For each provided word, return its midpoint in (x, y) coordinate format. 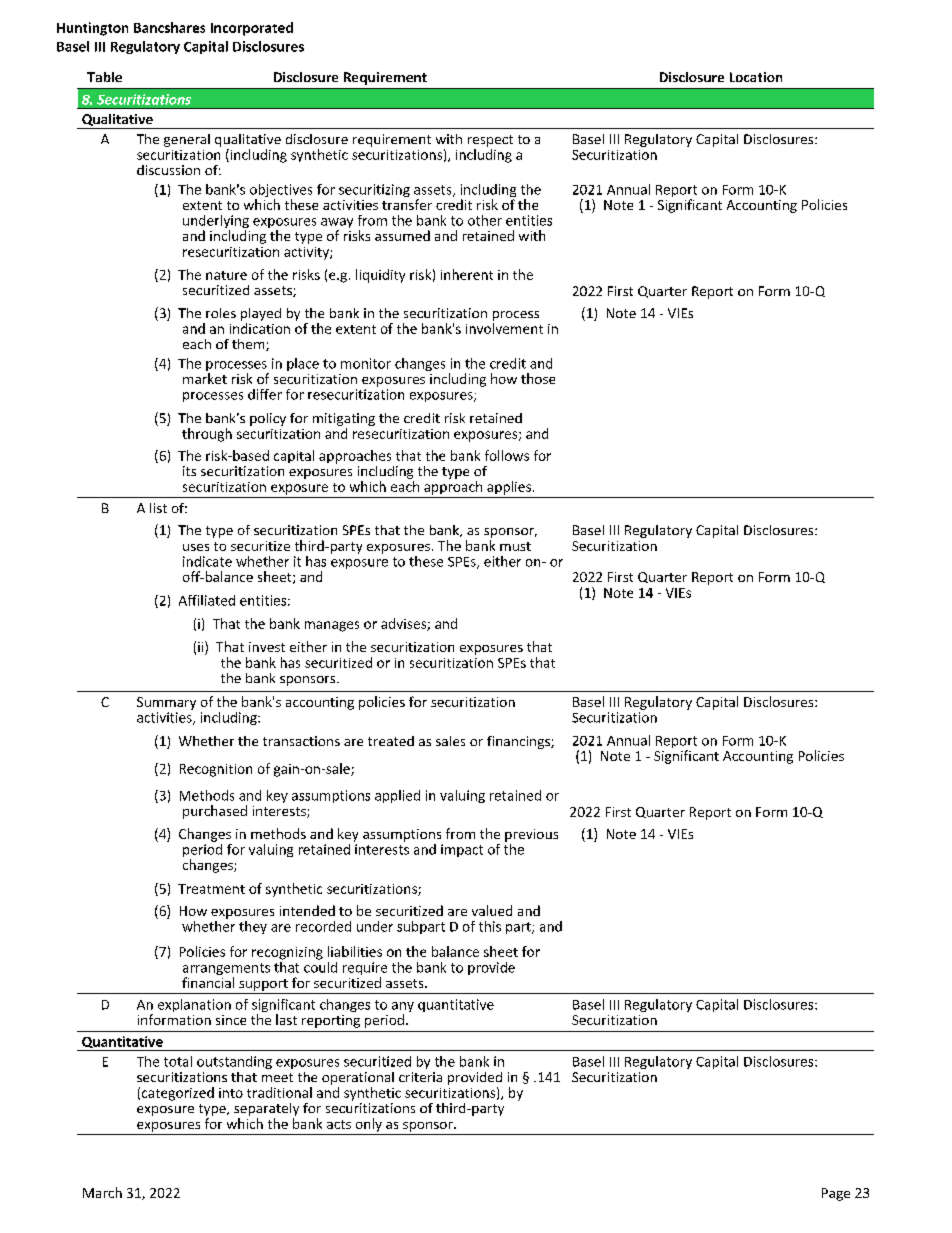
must (515, 546)
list (158, 508)
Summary (166, 703)
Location (756, 77)
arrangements (226, 970)
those (538, 378)
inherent (467, 274)
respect (490, 141)
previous (531, 835)
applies (509, 488)
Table (104, 77)
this (490, 926)
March (102, 1192)
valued (492, 910)
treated (391, 741)
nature (226, 275)
